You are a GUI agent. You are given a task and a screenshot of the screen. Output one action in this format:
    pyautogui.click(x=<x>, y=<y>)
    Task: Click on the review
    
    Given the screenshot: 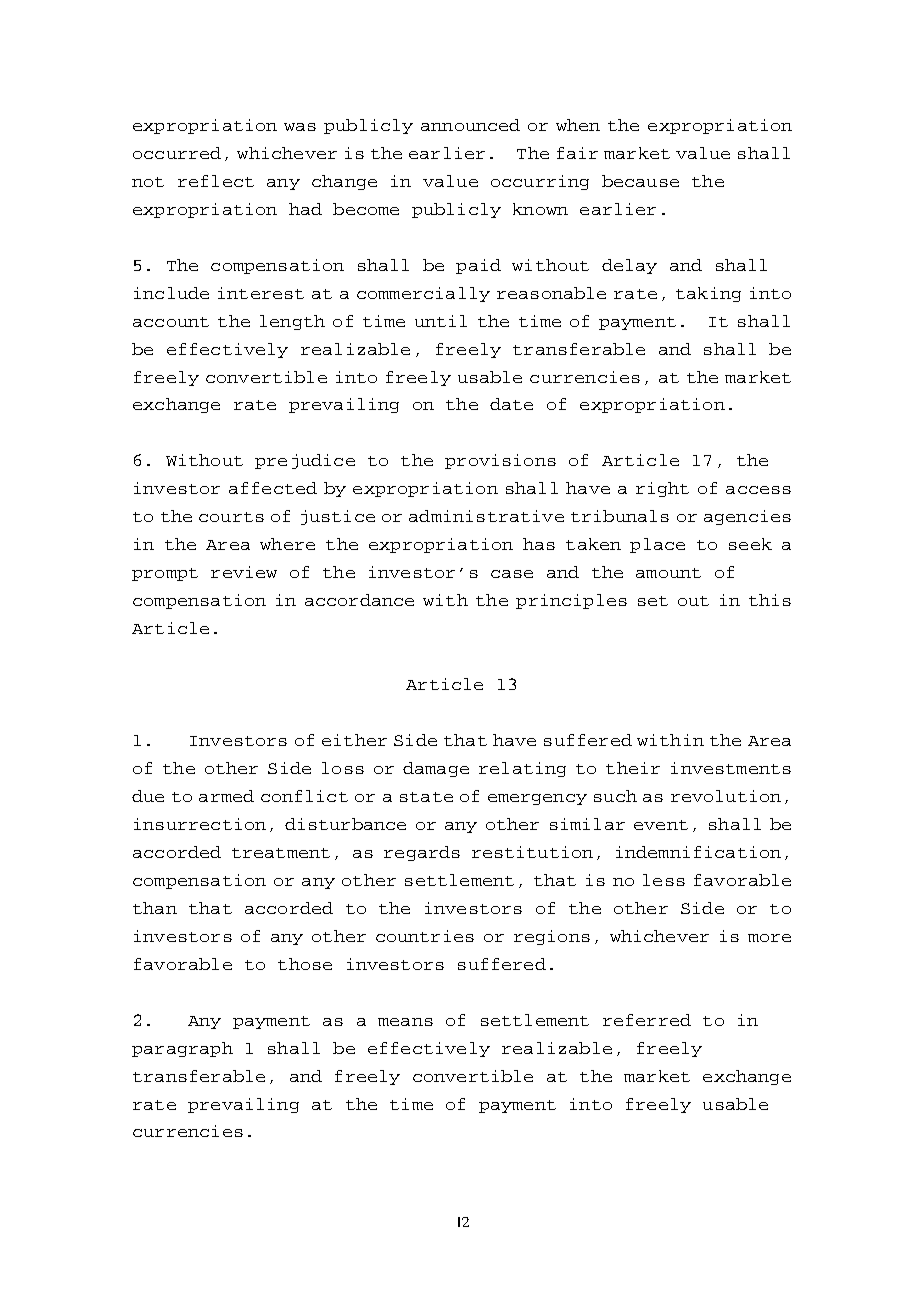 What is the action you would take?
    pyautogui.click(x=244, y=572)
